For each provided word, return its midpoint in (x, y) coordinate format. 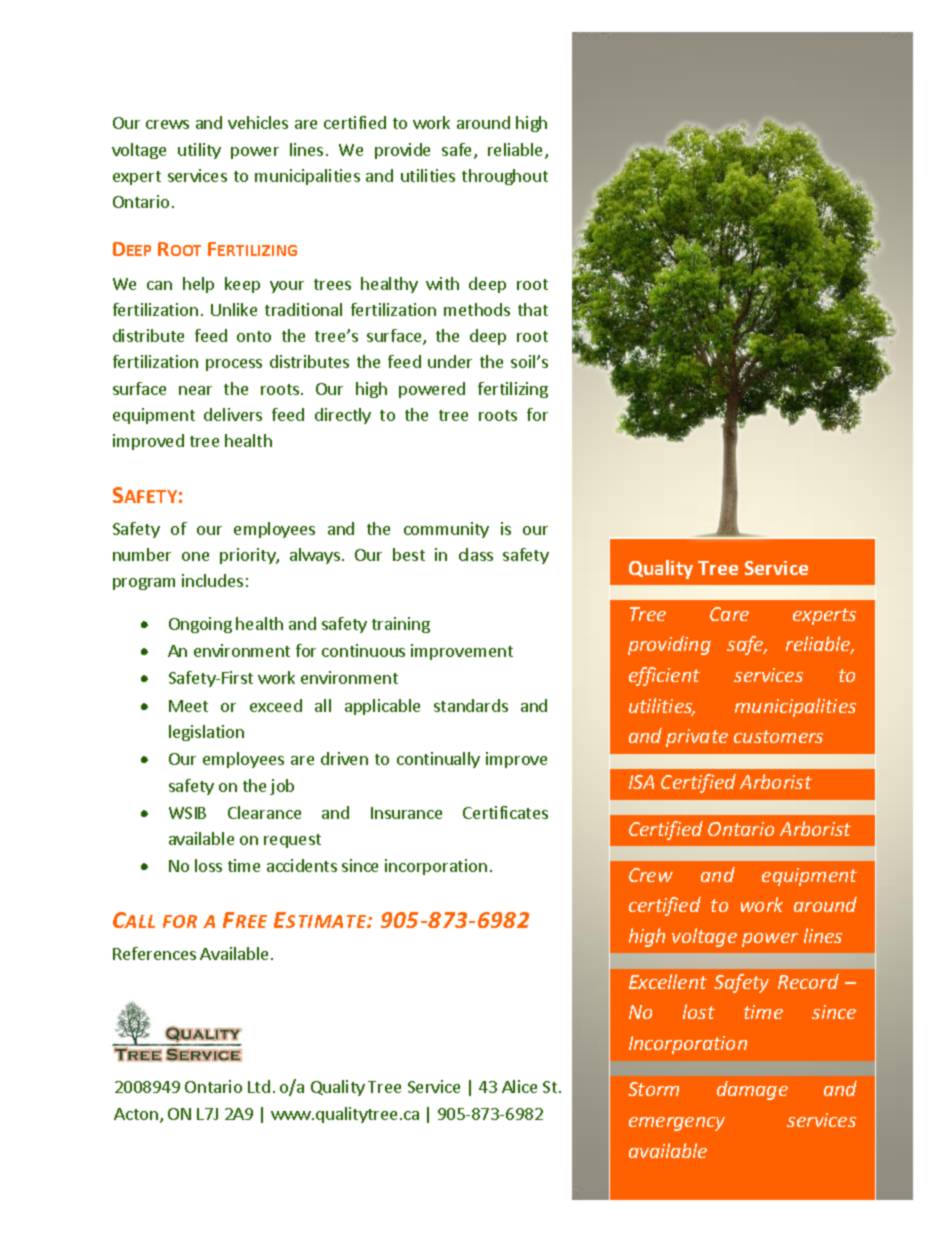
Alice (519, 1086)
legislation (206, 733)
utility (199, 151)
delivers (233, 414)
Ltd (259, 1086)
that (533, 309)
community (446, 530)
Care (729, 614)
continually (438, 760)
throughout (505, 177)
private (697, 738)
